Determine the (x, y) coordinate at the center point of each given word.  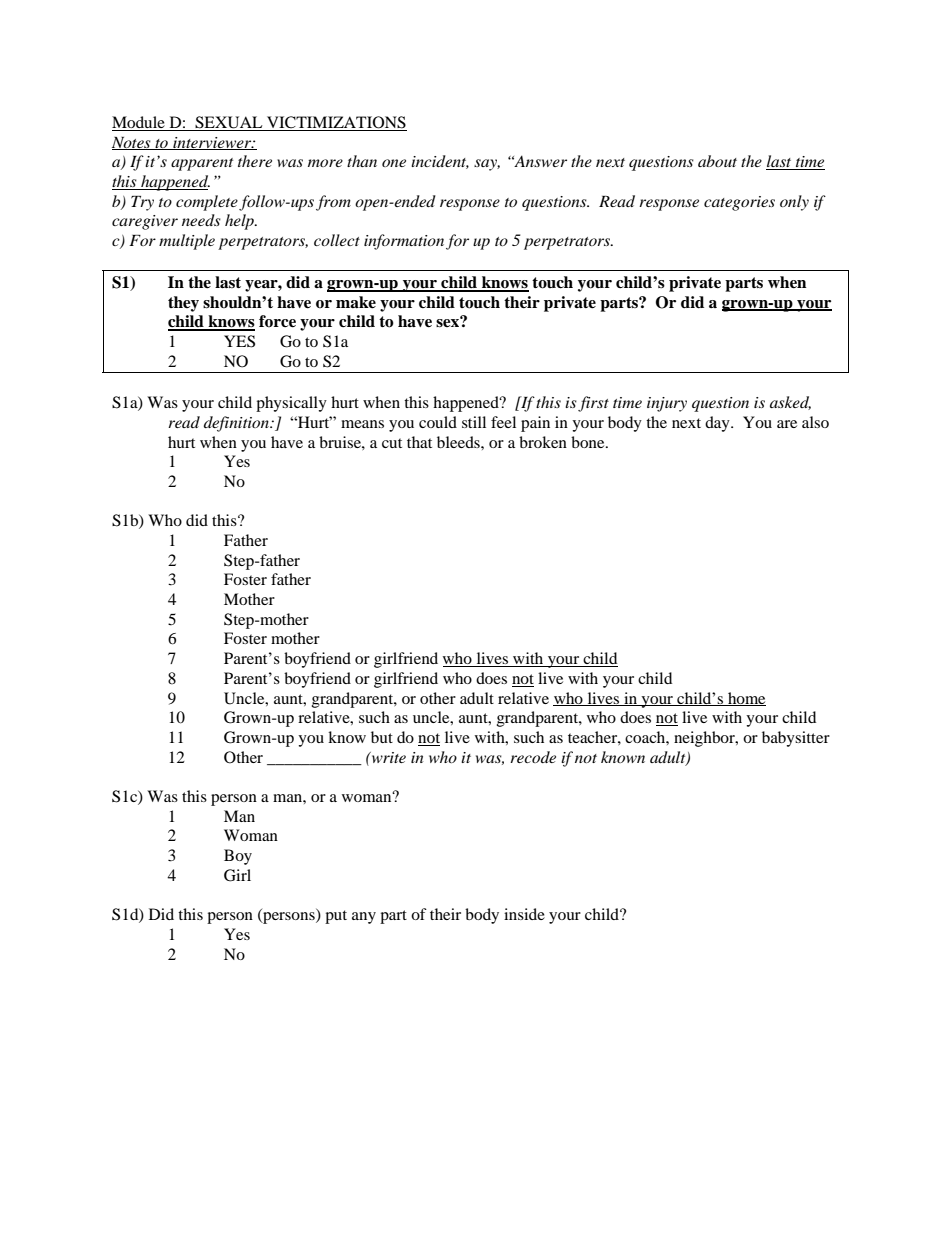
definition (237, 424)
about (717, 161)
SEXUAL (229, 123)
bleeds (459, 442)
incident (440, 162)
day (718, 424)
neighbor (705, 739)
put (336, 917)
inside (524, 914)
